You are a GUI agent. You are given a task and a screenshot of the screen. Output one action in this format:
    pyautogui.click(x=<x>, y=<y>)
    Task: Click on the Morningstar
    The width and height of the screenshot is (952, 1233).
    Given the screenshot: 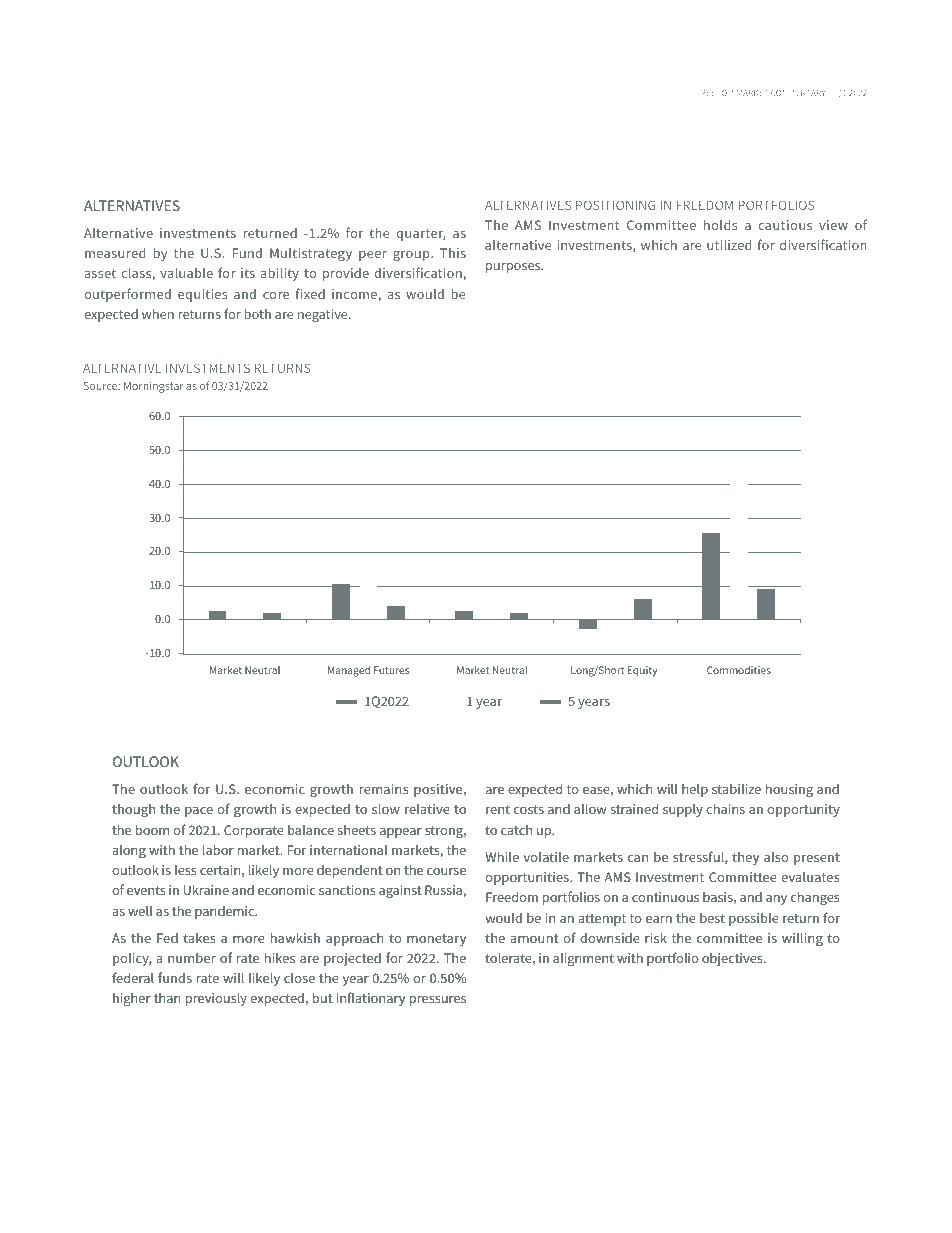 What is the action you would take?
    pyautogui.click(x=154, y=387)
